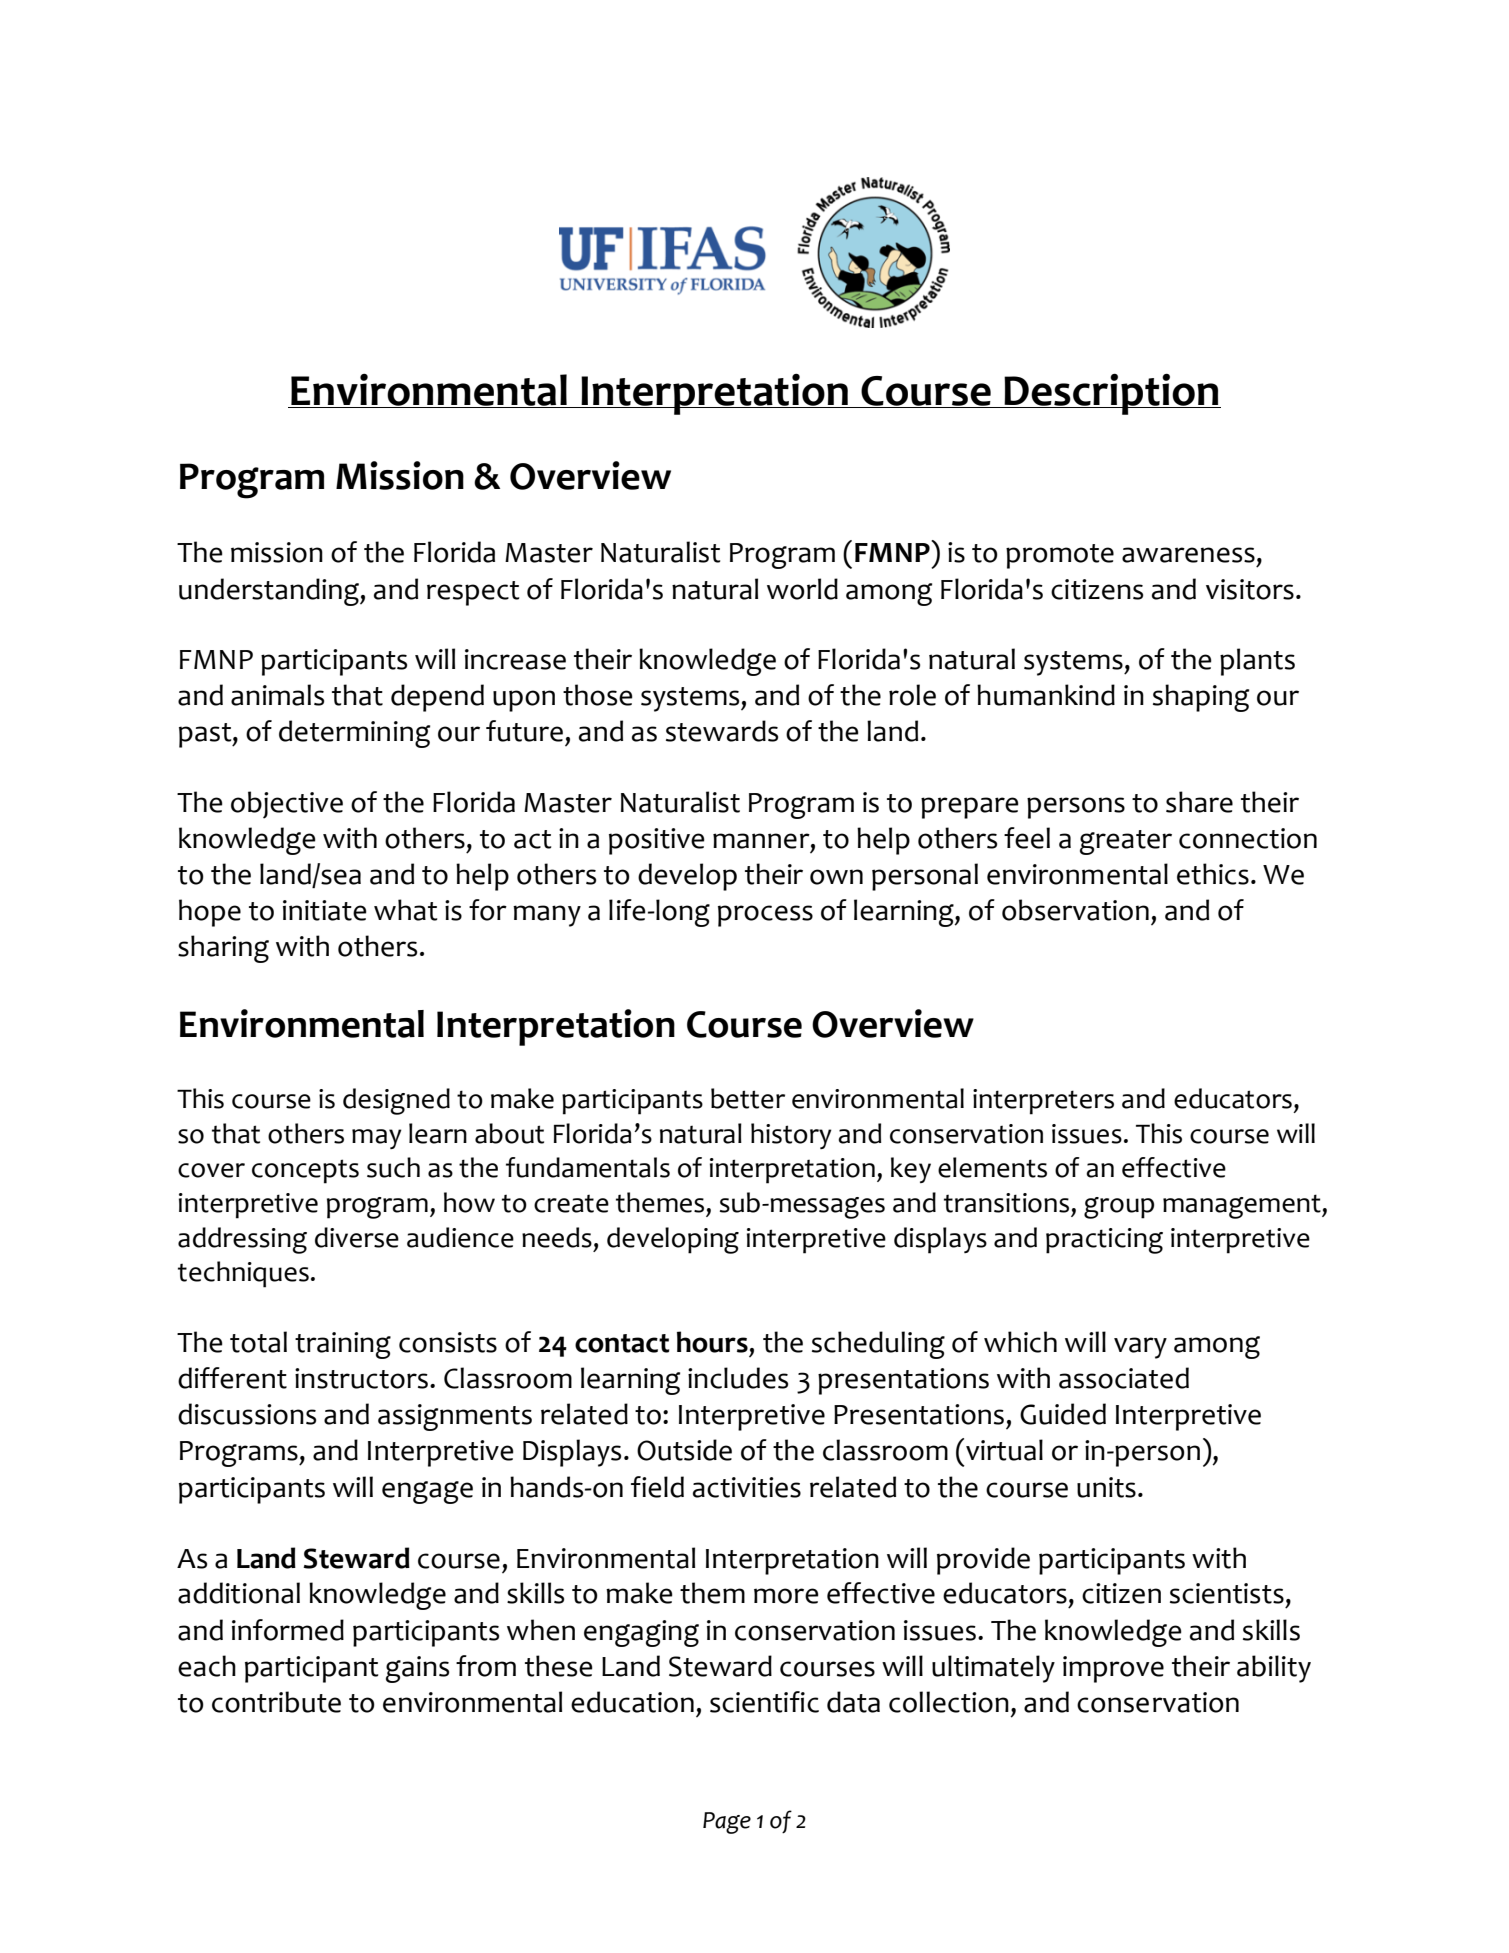 Image resolution: width=1509 pixels, height=1953 pixels. Describe the element at coordinates (748, 1098) in the screenshot. I see `better` at that location.
